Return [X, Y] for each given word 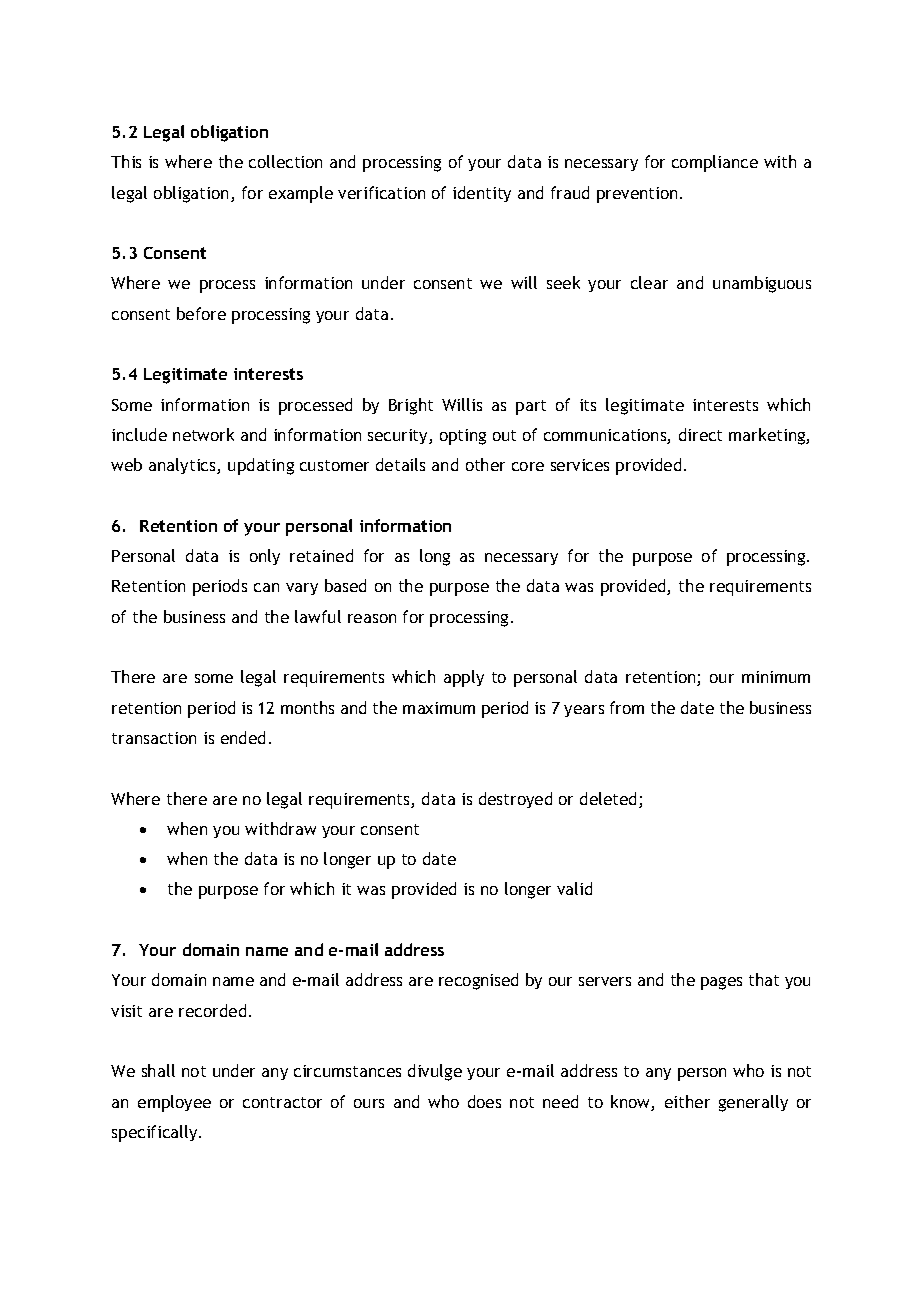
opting [463, 437]
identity [482, 194]
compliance [715, 163]
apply [464, 678]
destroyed [515, 800]
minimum [776, 677]
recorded [212, 1010]
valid [574, 888]
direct [700, 434]
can [266, 587]
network [203, 434]
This [126, 161]
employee [174, 1103]
